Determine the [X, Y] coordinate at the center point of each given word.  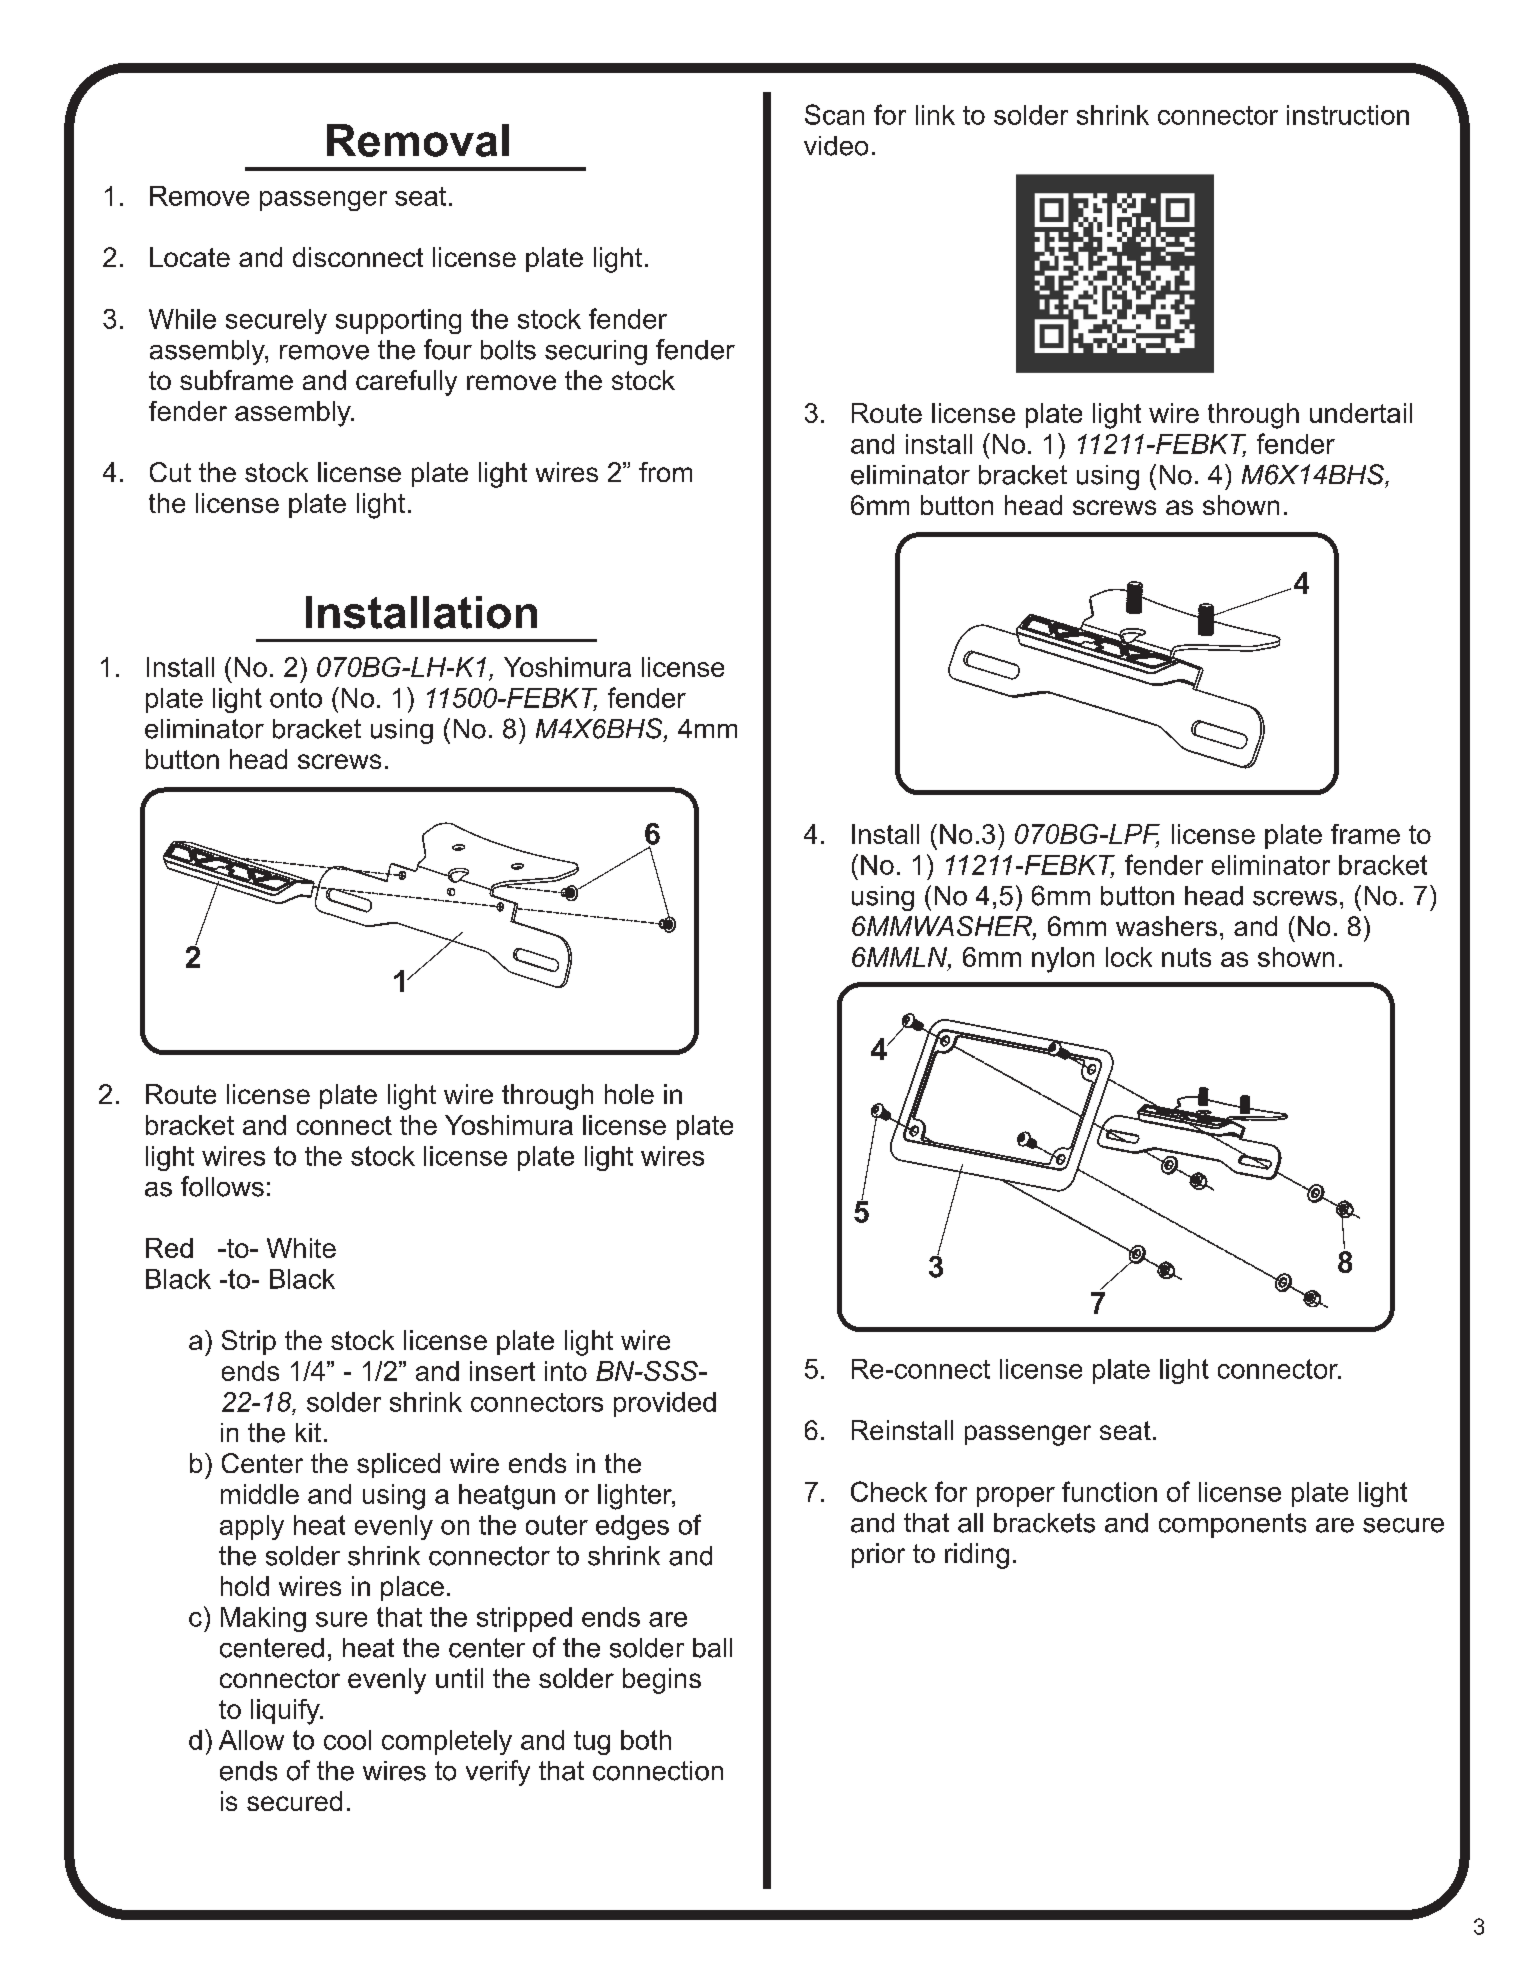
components [1232, 1525]
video [836, 146]
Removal [418, 140]
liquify [286, 1712]
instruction [1348, 115]
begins [662, 1681]
